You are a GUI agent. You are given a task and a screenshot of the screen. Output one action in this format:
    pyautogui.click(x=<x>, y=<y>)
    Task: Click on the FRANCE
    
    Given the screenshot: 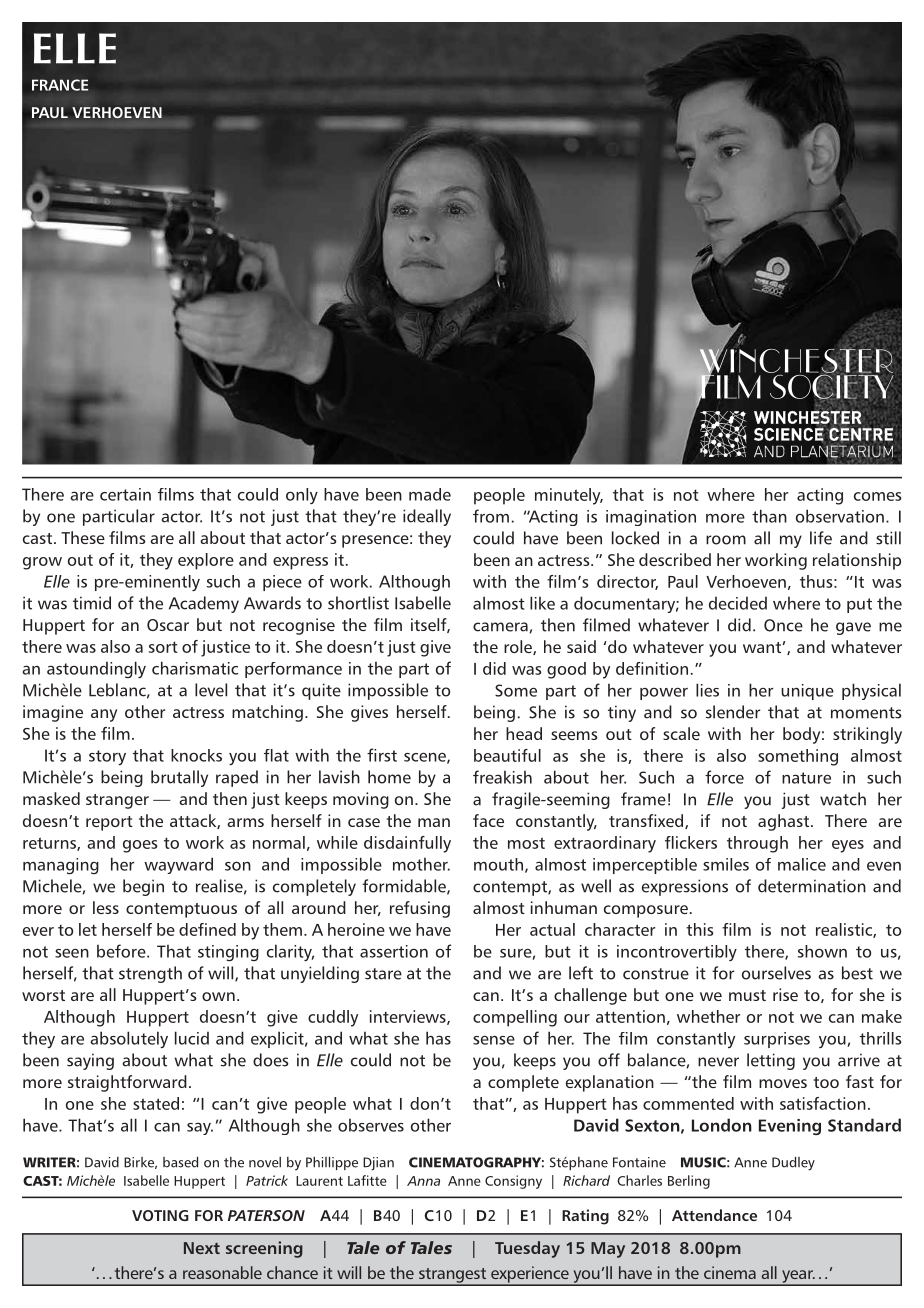 What is the action you would take?
    pyautogui.click(x=60, y=85)
